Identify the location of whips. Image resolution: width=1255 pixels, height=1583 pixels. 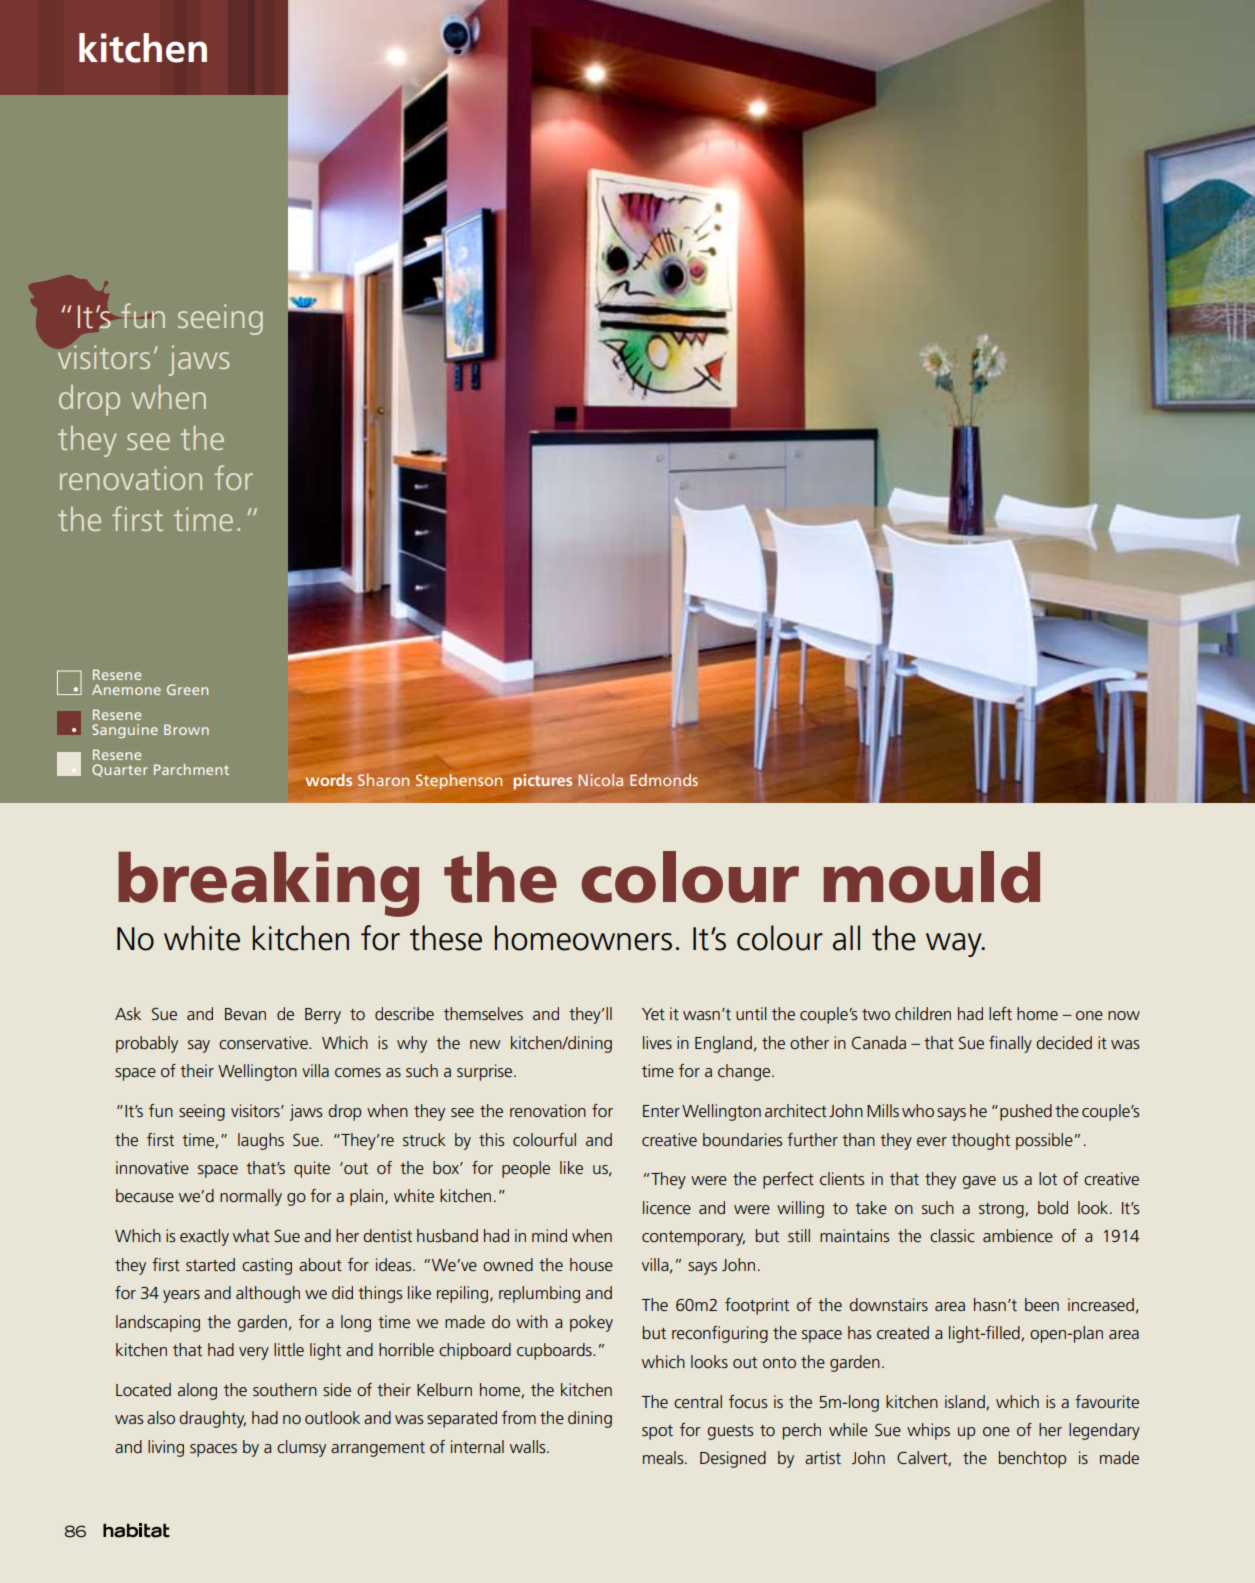
(928, 1431).
